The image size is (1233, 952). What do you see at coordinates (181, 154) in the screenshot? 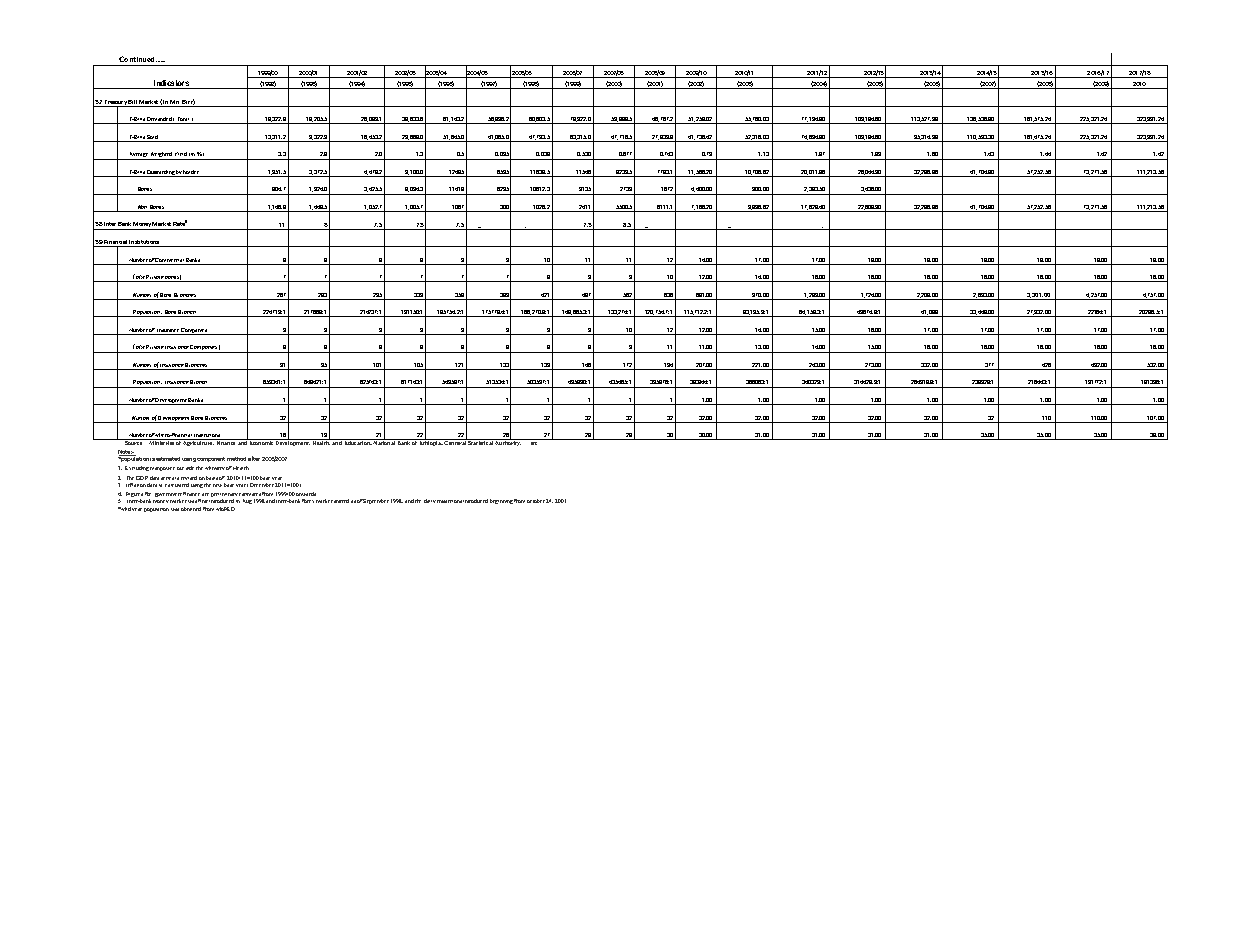
I see `Yield` at bounding box center [181, 154].
